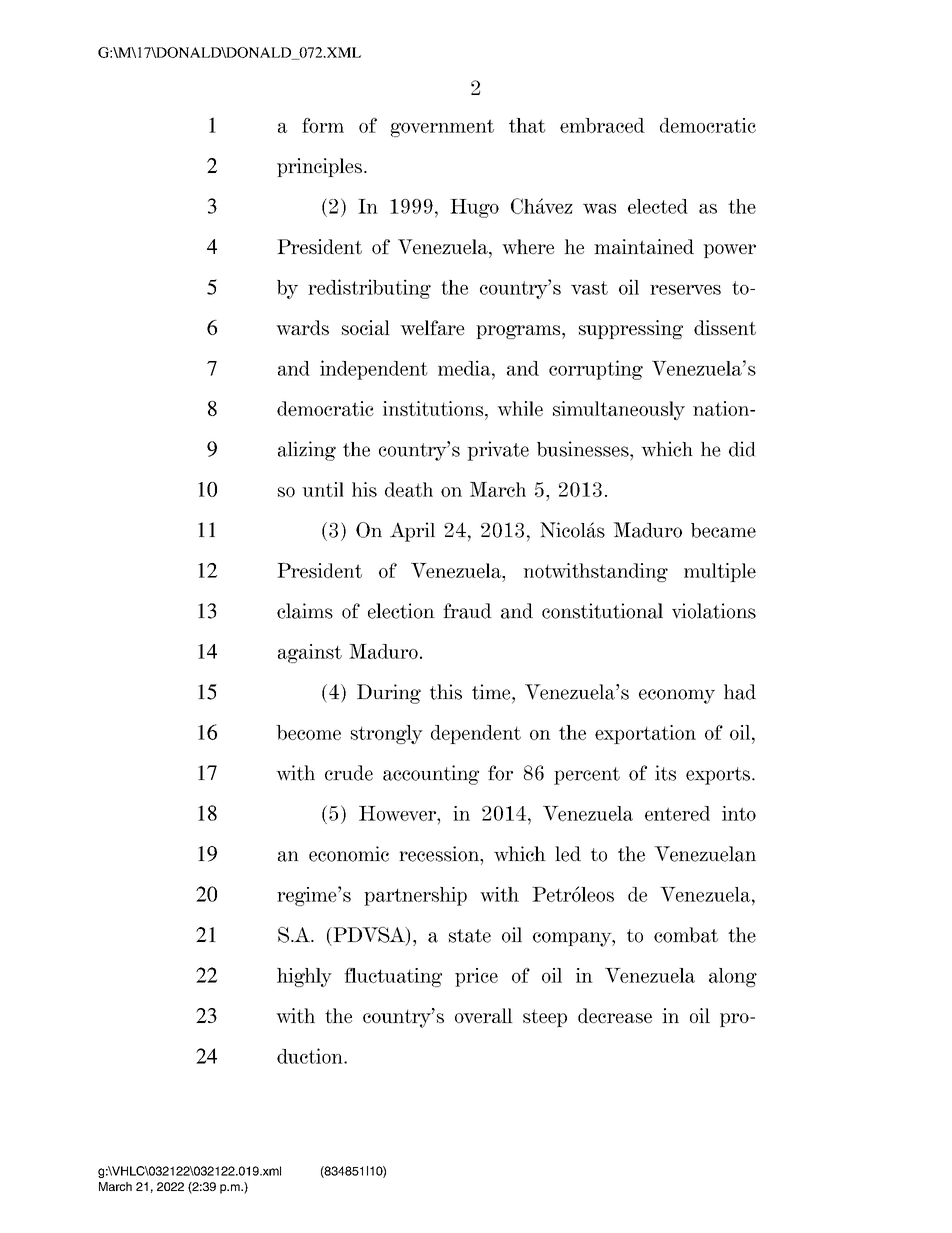 The height and width of the document is (1233, 952). Describe the element at coordinates (467, 611) in the document. I see `fraud` at that location.
